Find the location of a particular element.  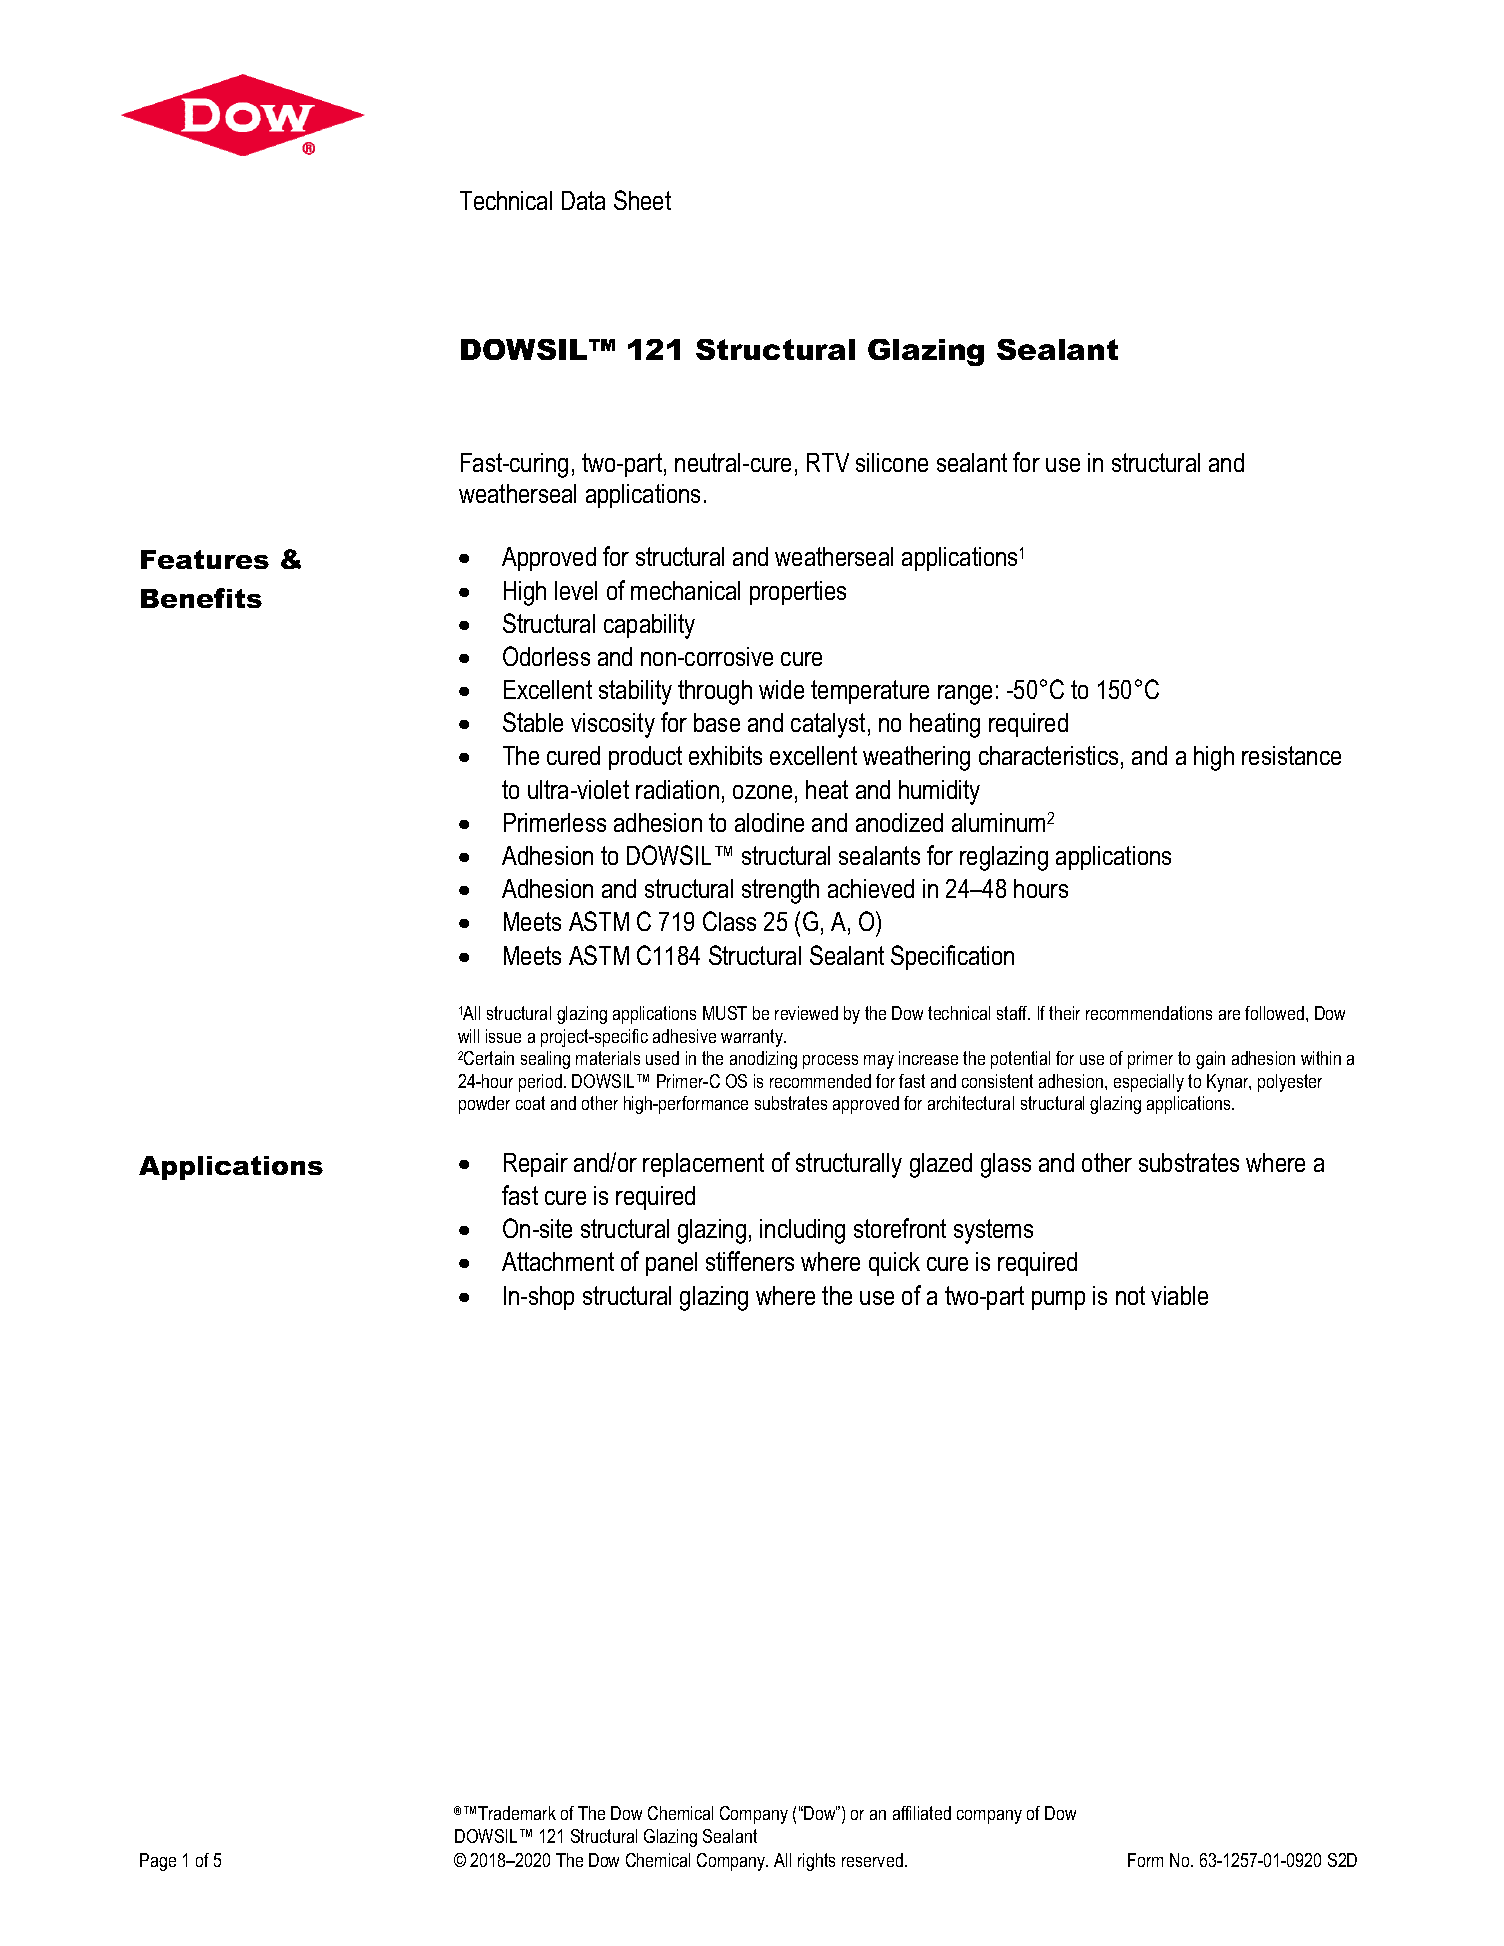

silicone is located at coordinates (892, 462).
